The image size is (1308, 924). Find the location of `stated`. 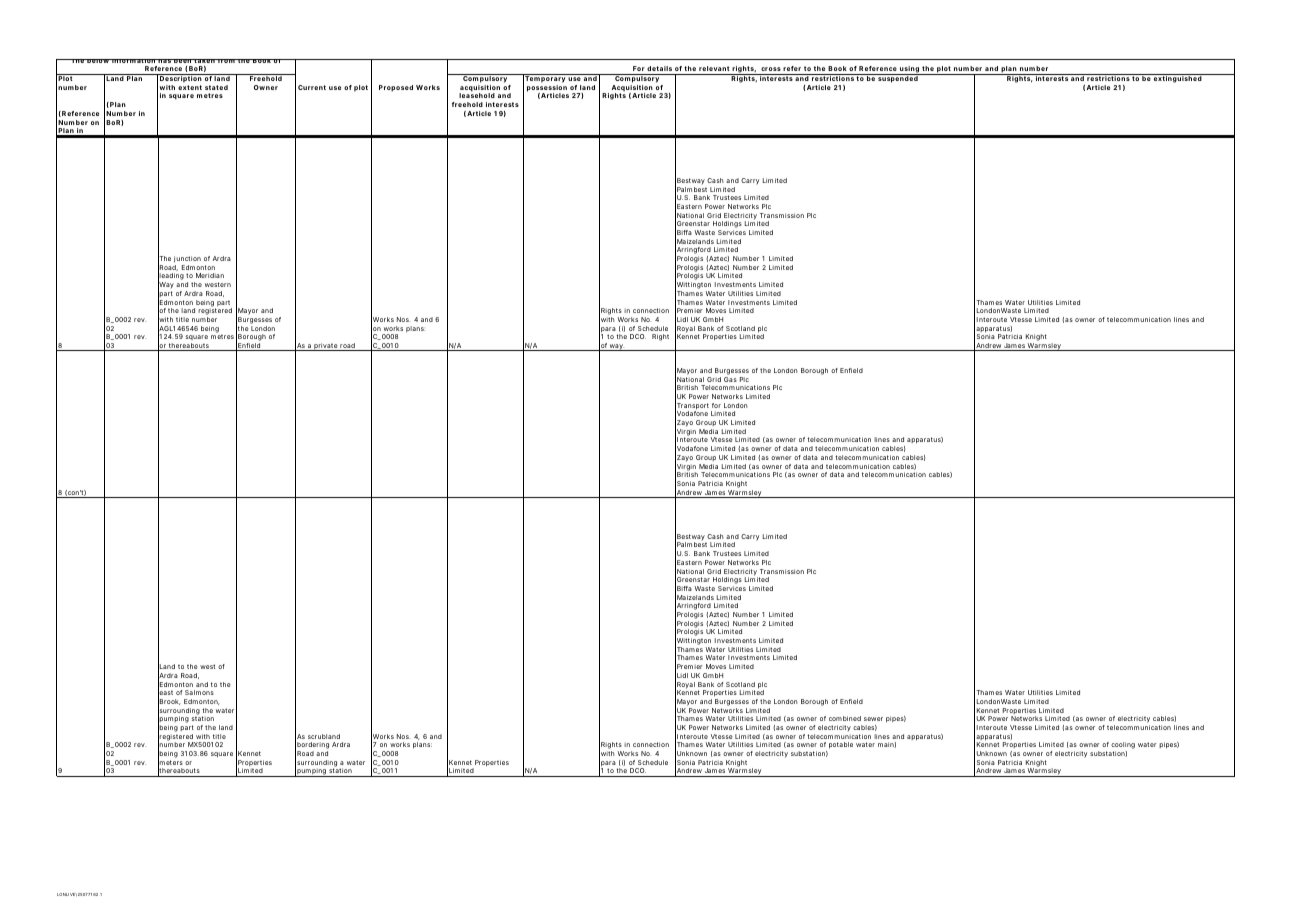

stated is located at coordinates (216, 87).
